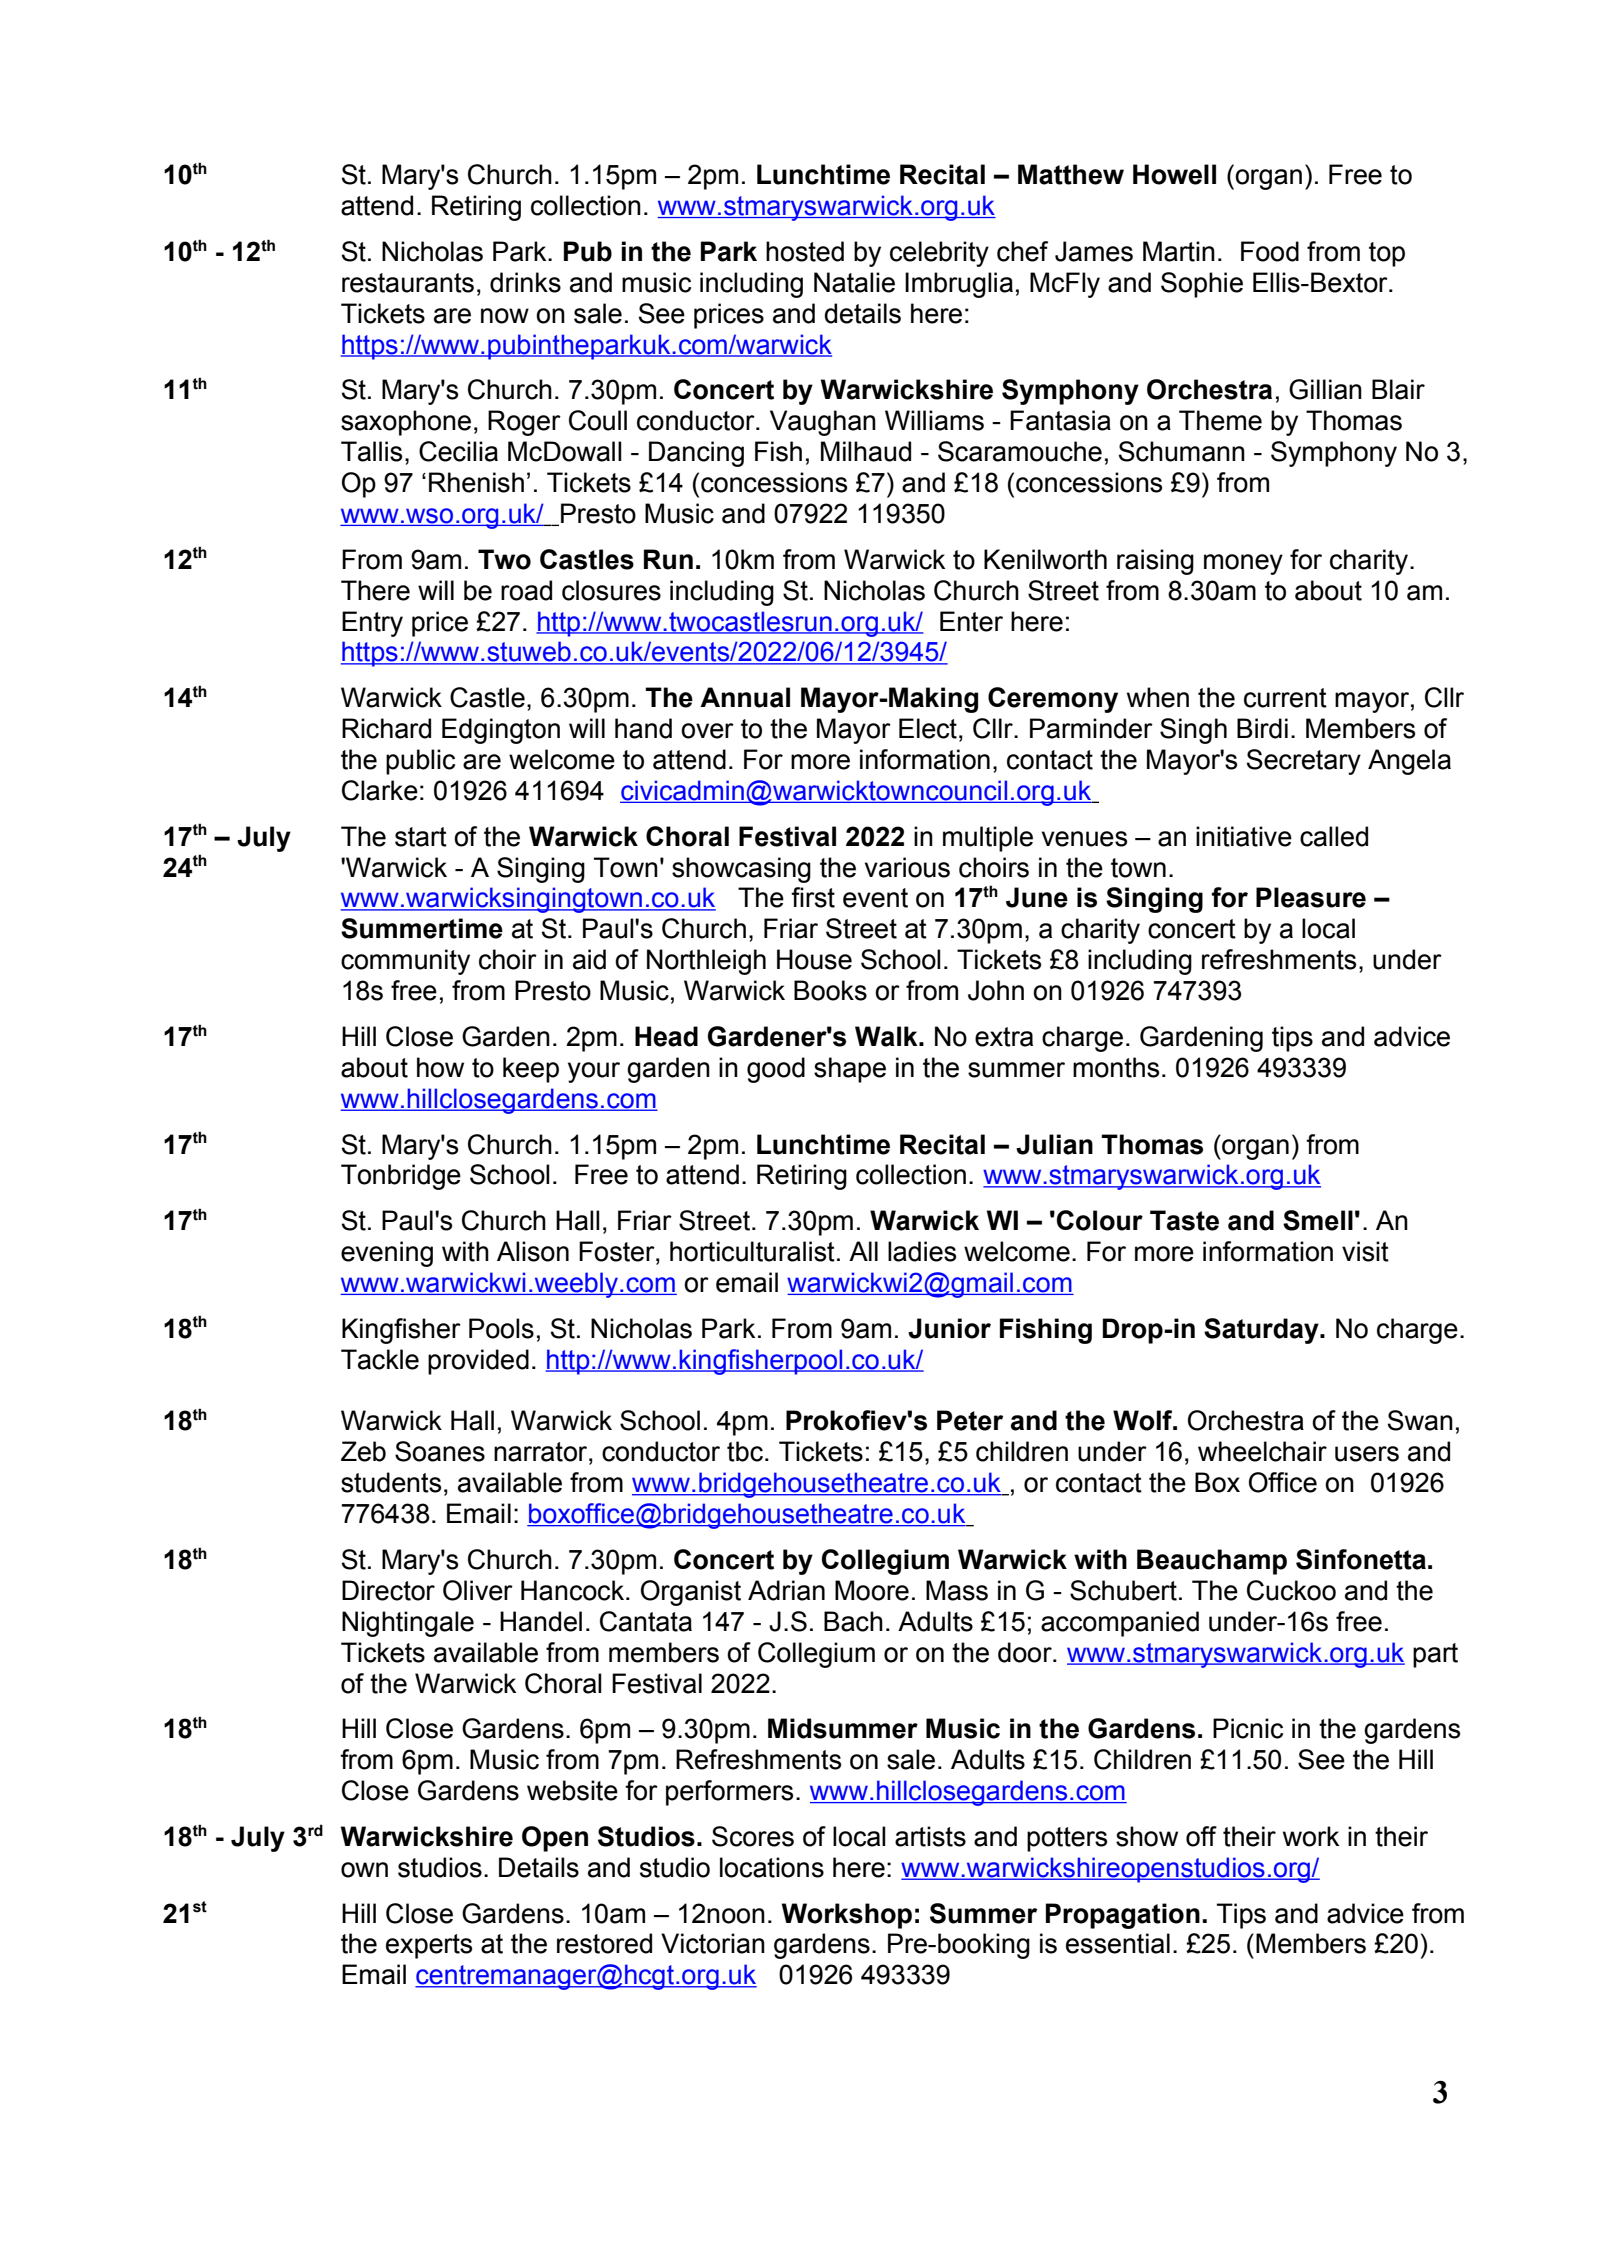 This document has width=1600, height=2264. Describe the element at coordinates (1116, 1067) in the document. I see `months` at that location.
